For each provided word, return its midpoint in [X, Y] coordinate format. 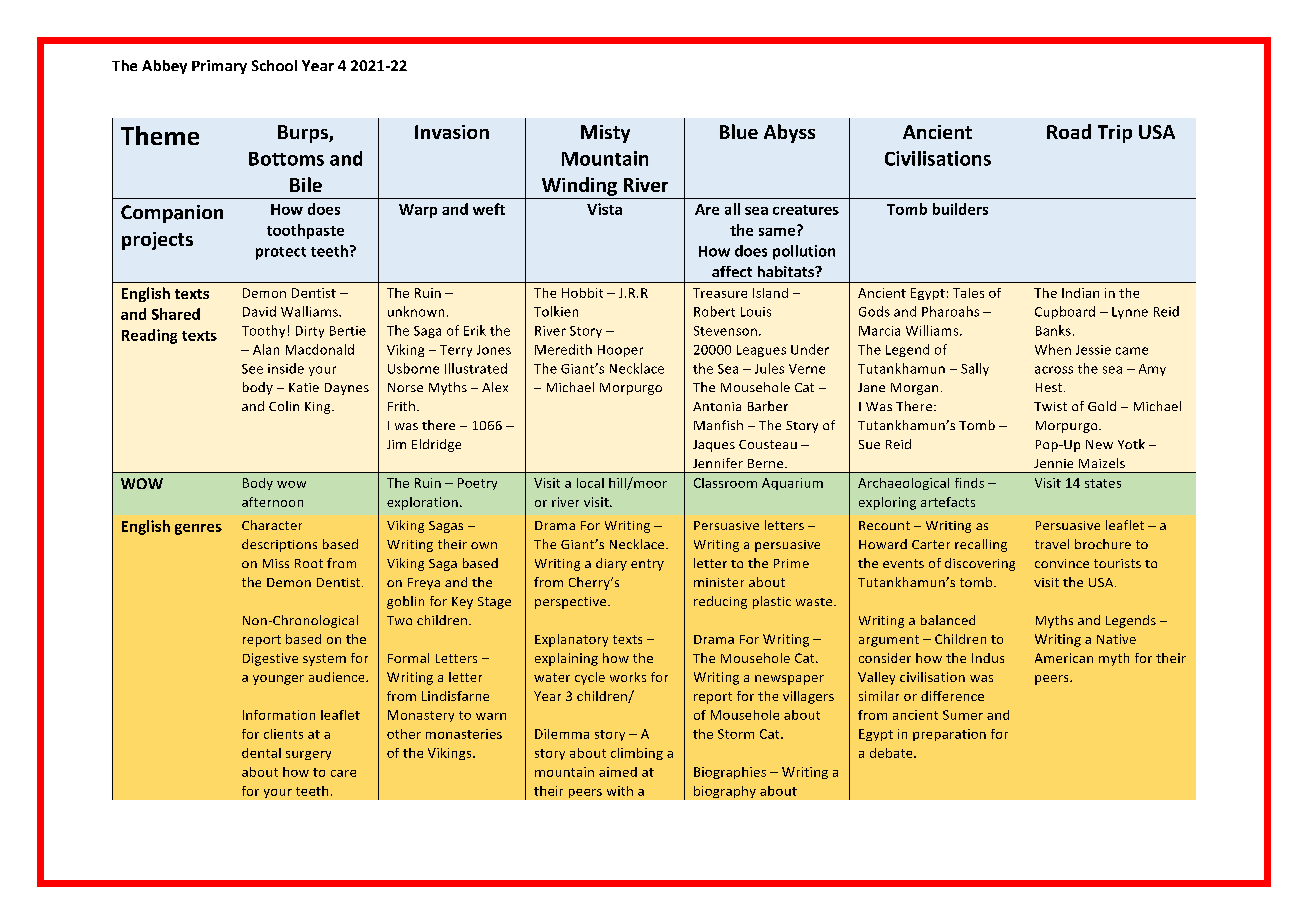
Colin [284, 406]
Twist [1050, 406]
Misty [605, 134]
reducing [720, 602]
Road [1069, 131]
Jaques [714, 446]
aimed [618, 772]
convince [1062, 563]
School [274, 65]
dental [261, 753]
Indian [1080, 293]
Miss [276, 563]
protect [281, 253]
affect [732, 271]
